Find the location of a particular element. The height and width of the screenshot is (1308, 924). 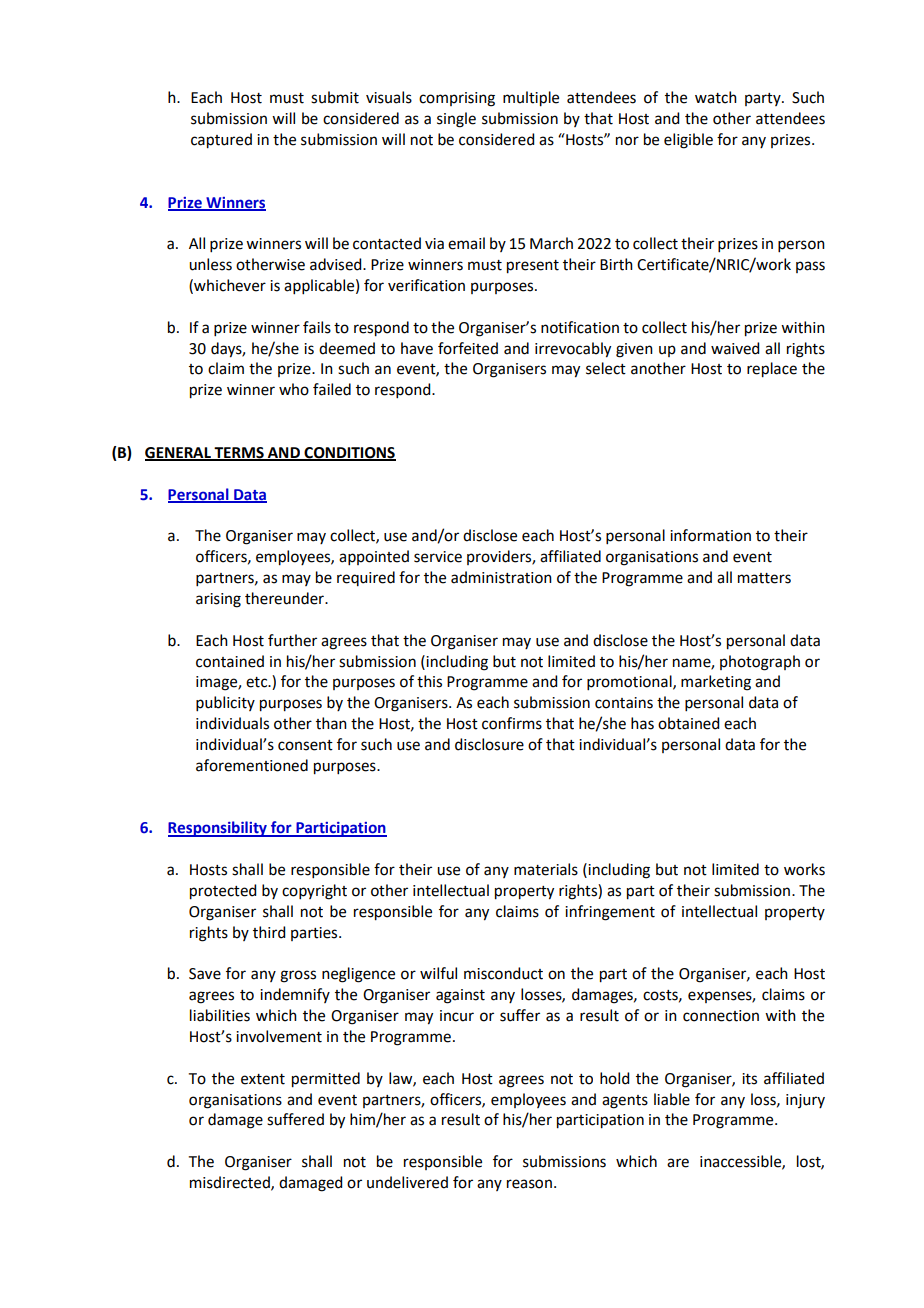

single is located at coordinates (456, 120).
